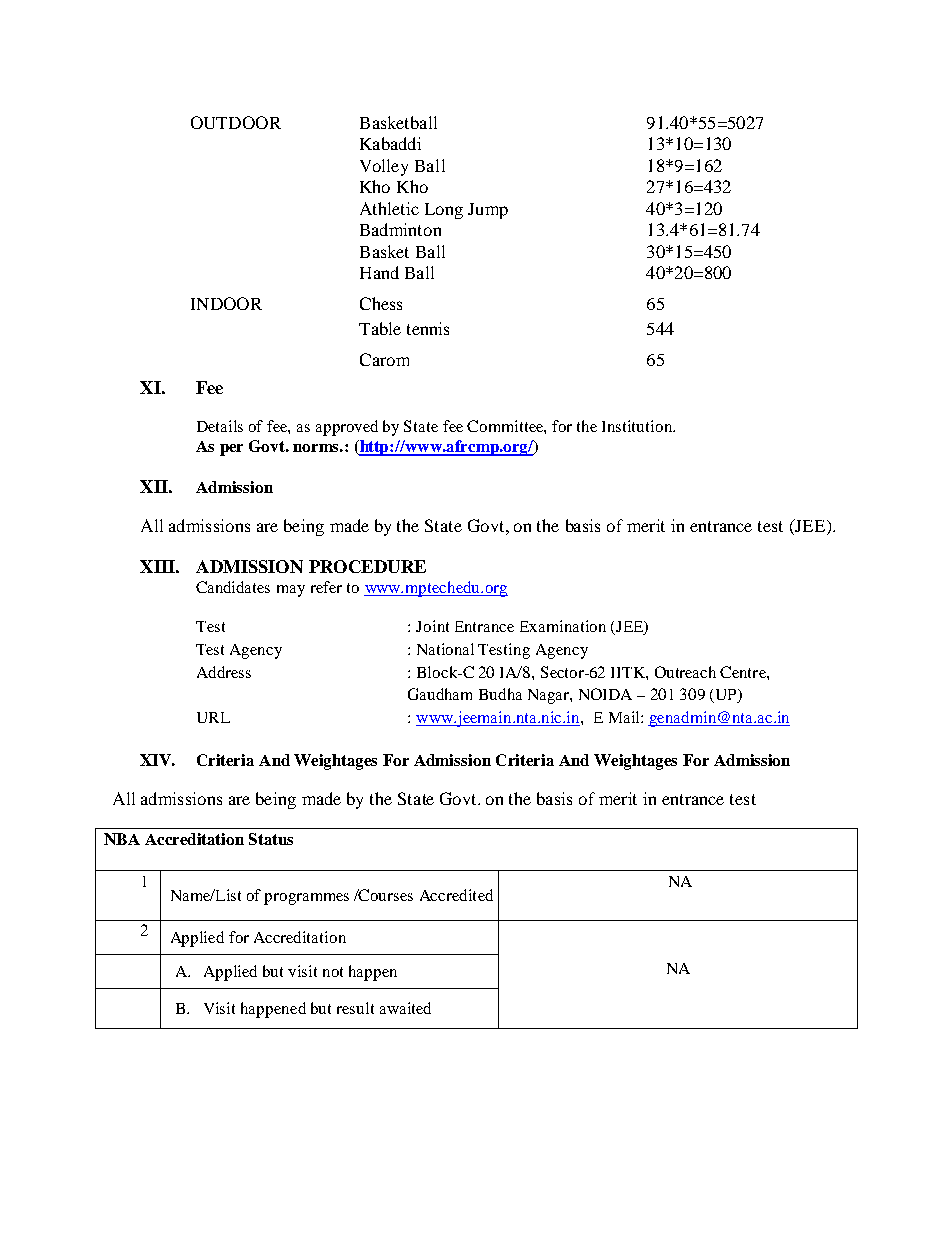 This screenshot has height=1233, width=952. I want to click on Institution, so click(638, 426).
